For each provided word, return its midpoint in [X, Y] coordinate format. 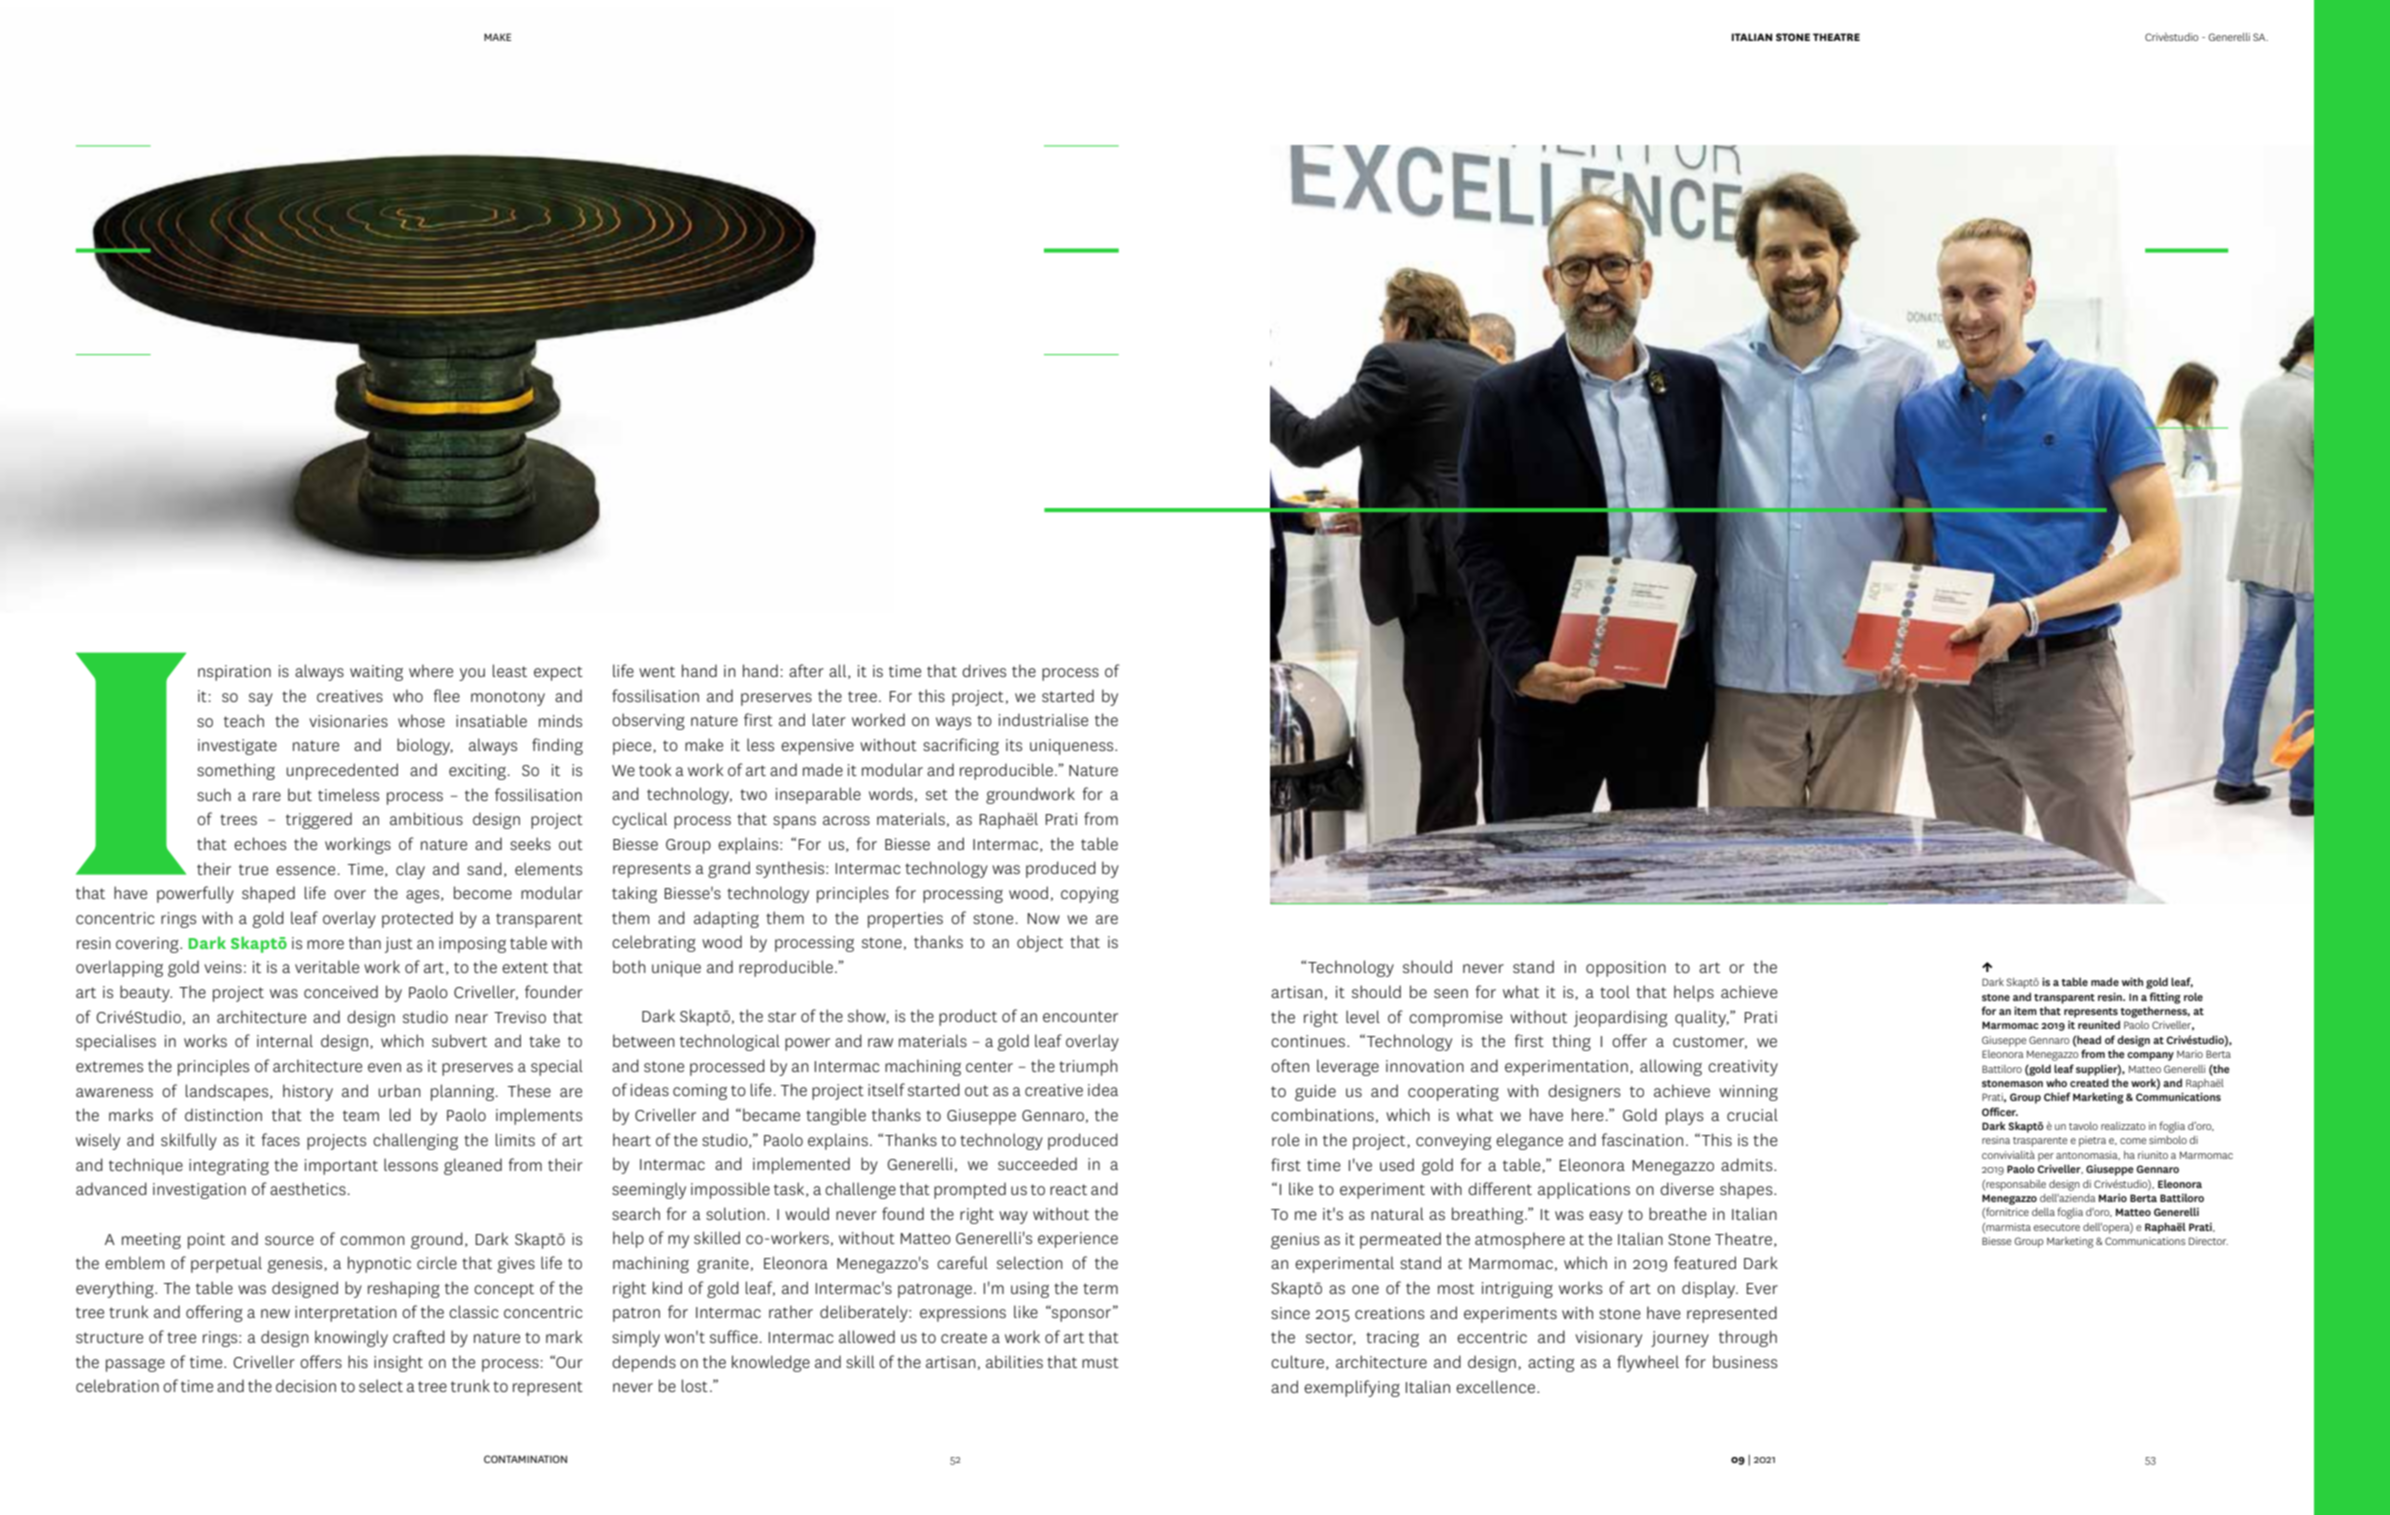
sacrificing [961, 746]
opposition [1626, 969]
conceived [341, 991]
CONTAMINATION [525, 1459]
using [1030, 1290]
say [261, 699]
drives [984, 670]
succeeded [1037, 1163]
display [1710, 1289]
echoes [260, 843]
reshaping [404, 1289]
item [2025, 1010]
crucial [1752, 1114]
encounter [1080, 1016]
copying [1090, 895]
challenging [415, 1141]
